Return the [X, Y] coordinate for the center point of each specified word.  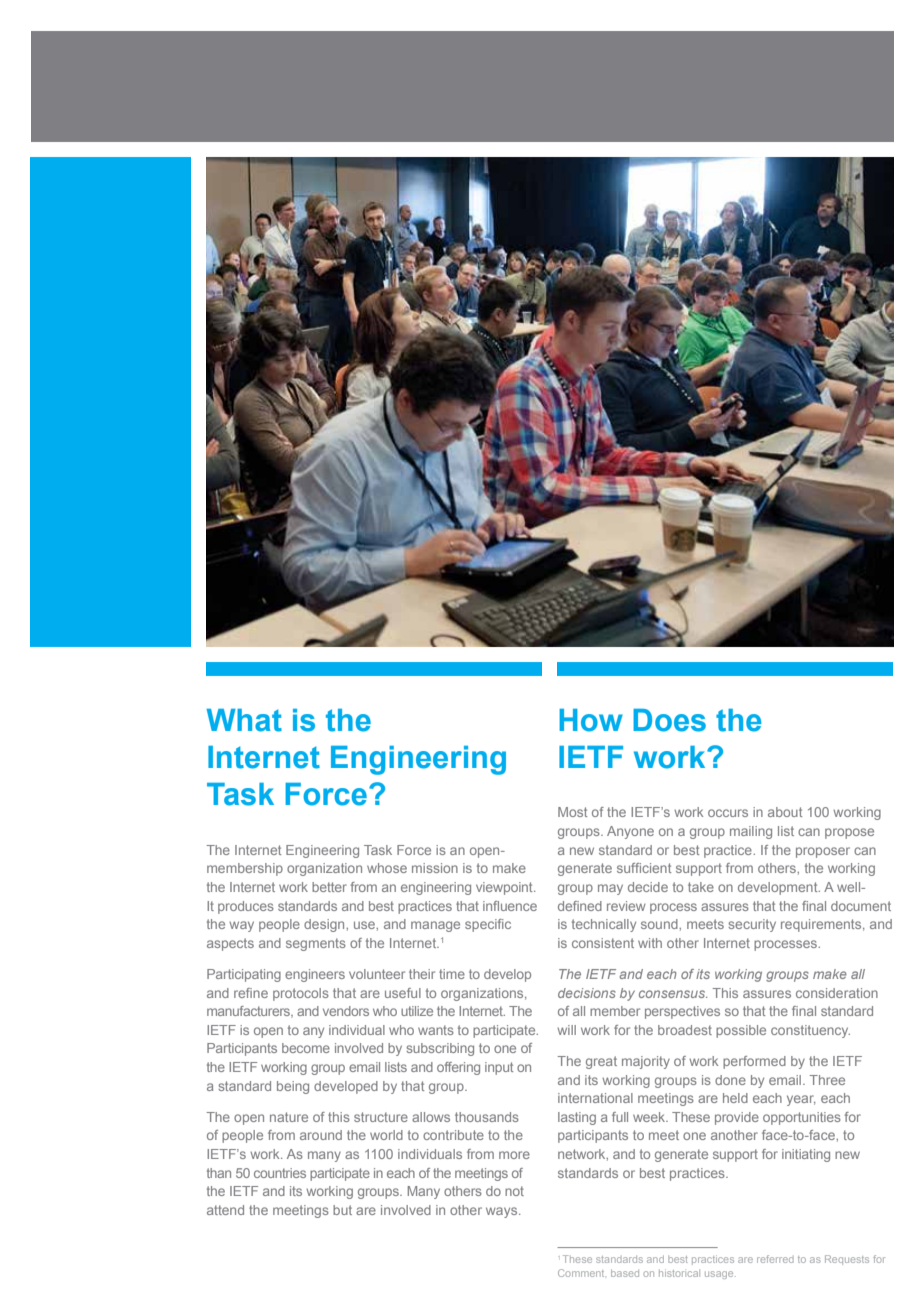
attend [225, 1210]
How [591, 720]
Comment [582, 1273]
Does [669, 720]
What [244, 720]
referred [775, 1259]
